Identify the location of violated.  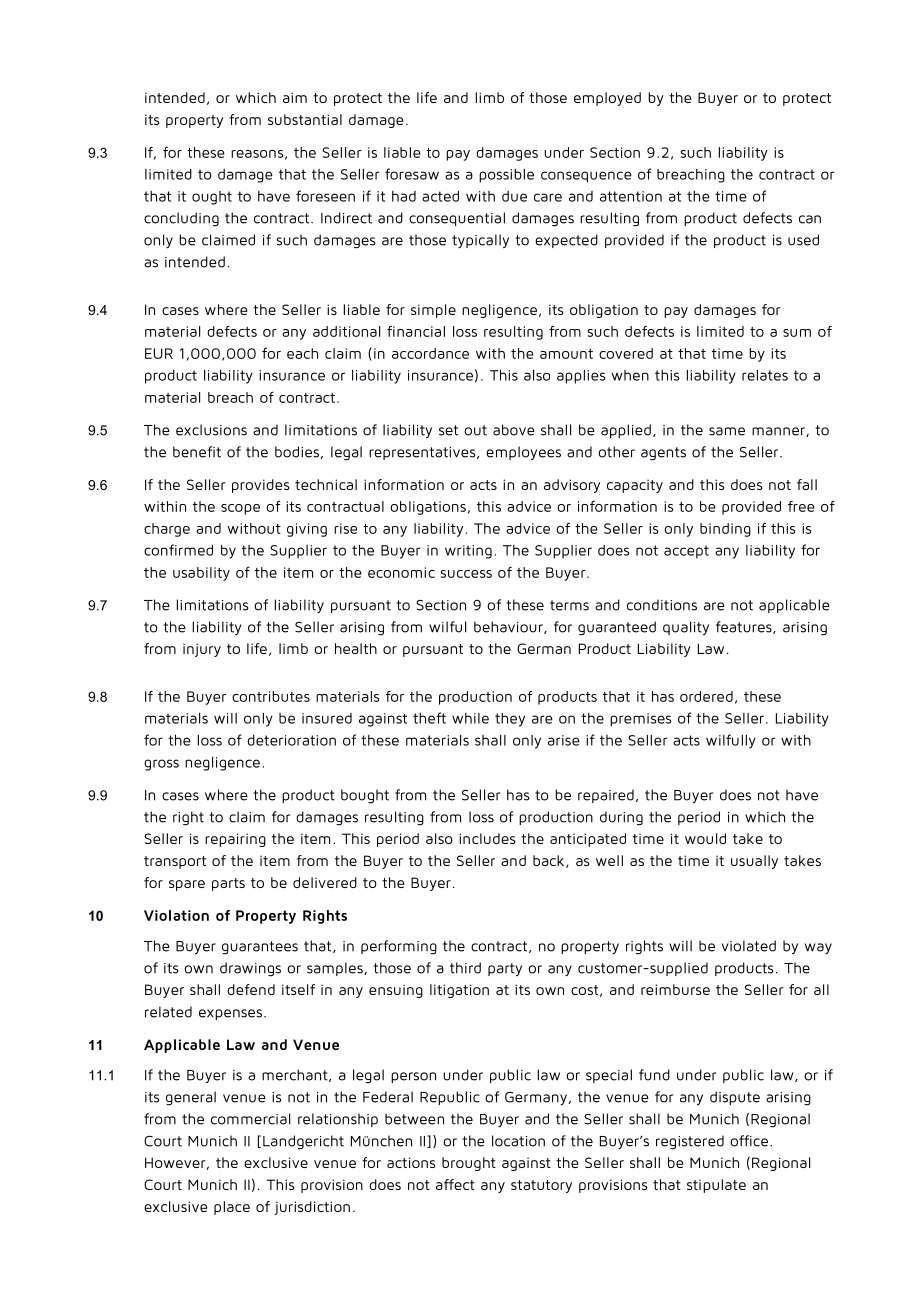
(748, 946).
